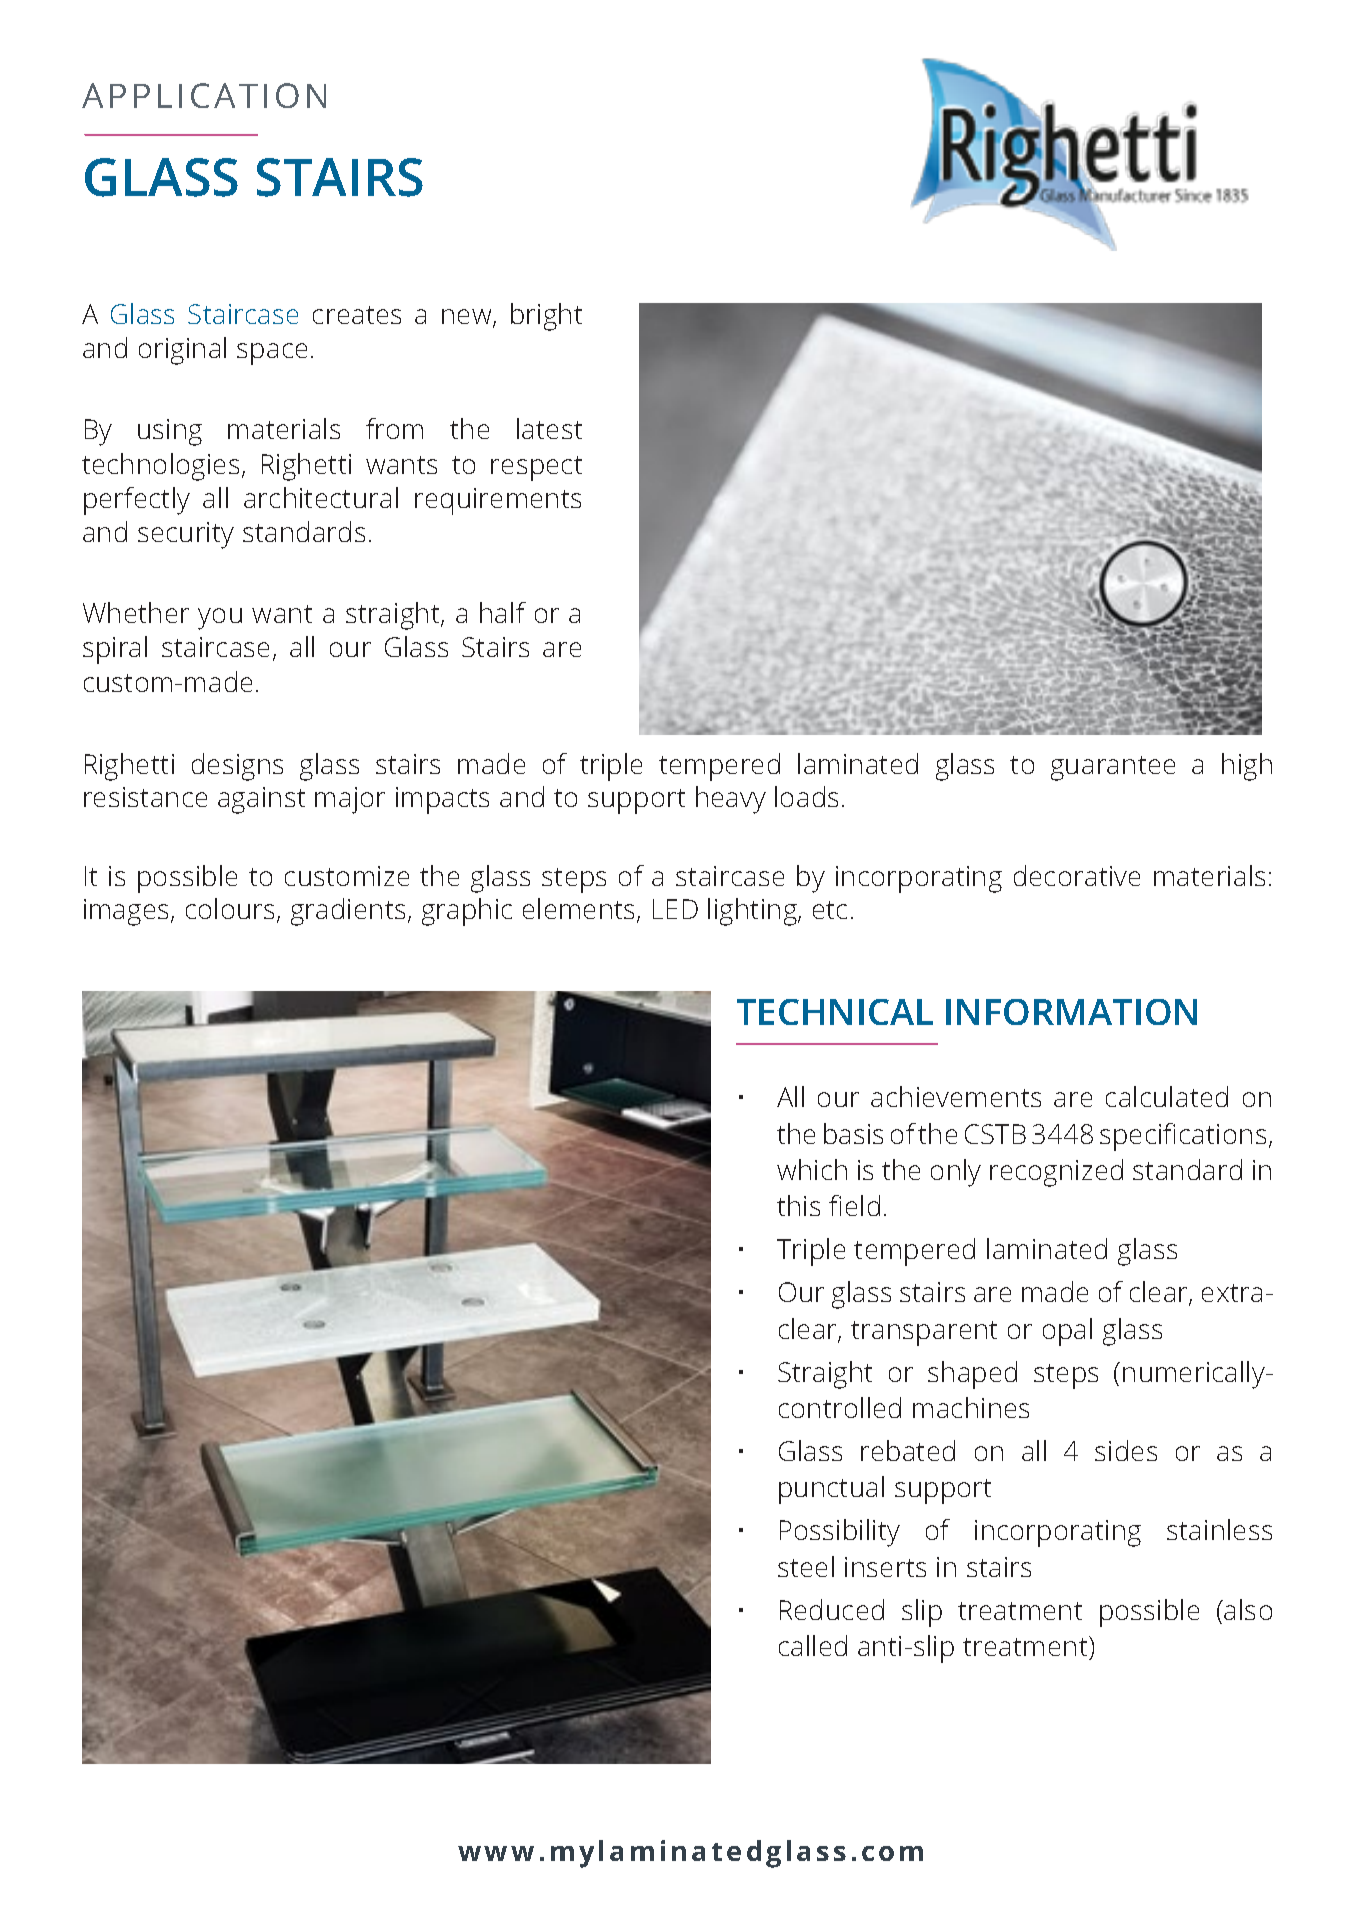 This document has width=1356, height=1918. I want to click on half, so click(503, 612).
